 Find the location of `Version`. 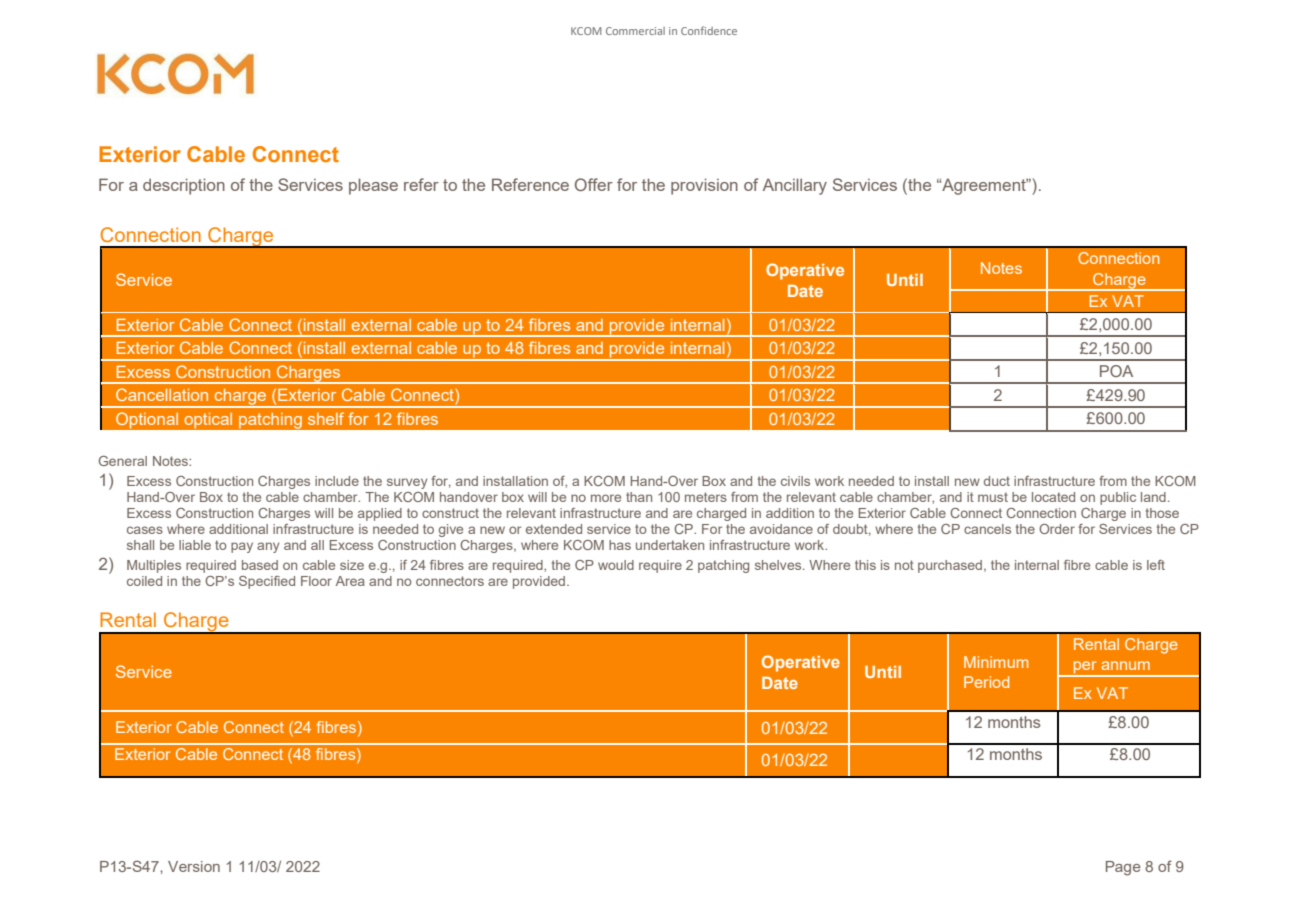

Version is located at coordinates (194, 866).
